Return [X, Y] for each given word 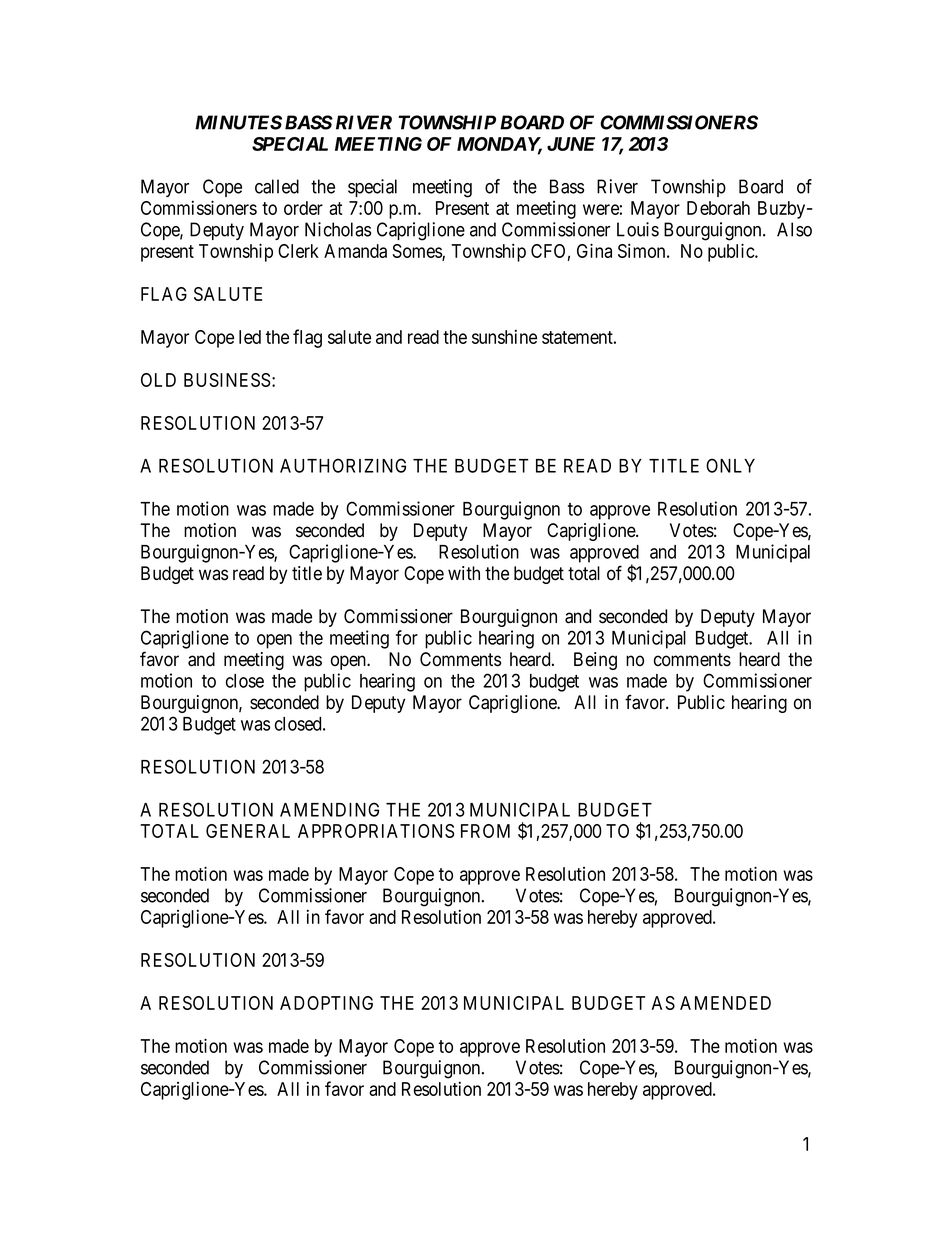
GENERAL [248, 831]
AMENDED [725, 1003]
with [464, 573]
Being [595, 661]
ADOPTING [326, 1003]
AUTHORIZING [343, 465]
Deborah [718, 208]
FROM [485, 831]
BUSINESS [227, 380]
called [277, 186]
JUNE [571, 144]
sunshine [504, 336]
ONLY [730, 465]
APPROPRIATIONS [376, 831]
